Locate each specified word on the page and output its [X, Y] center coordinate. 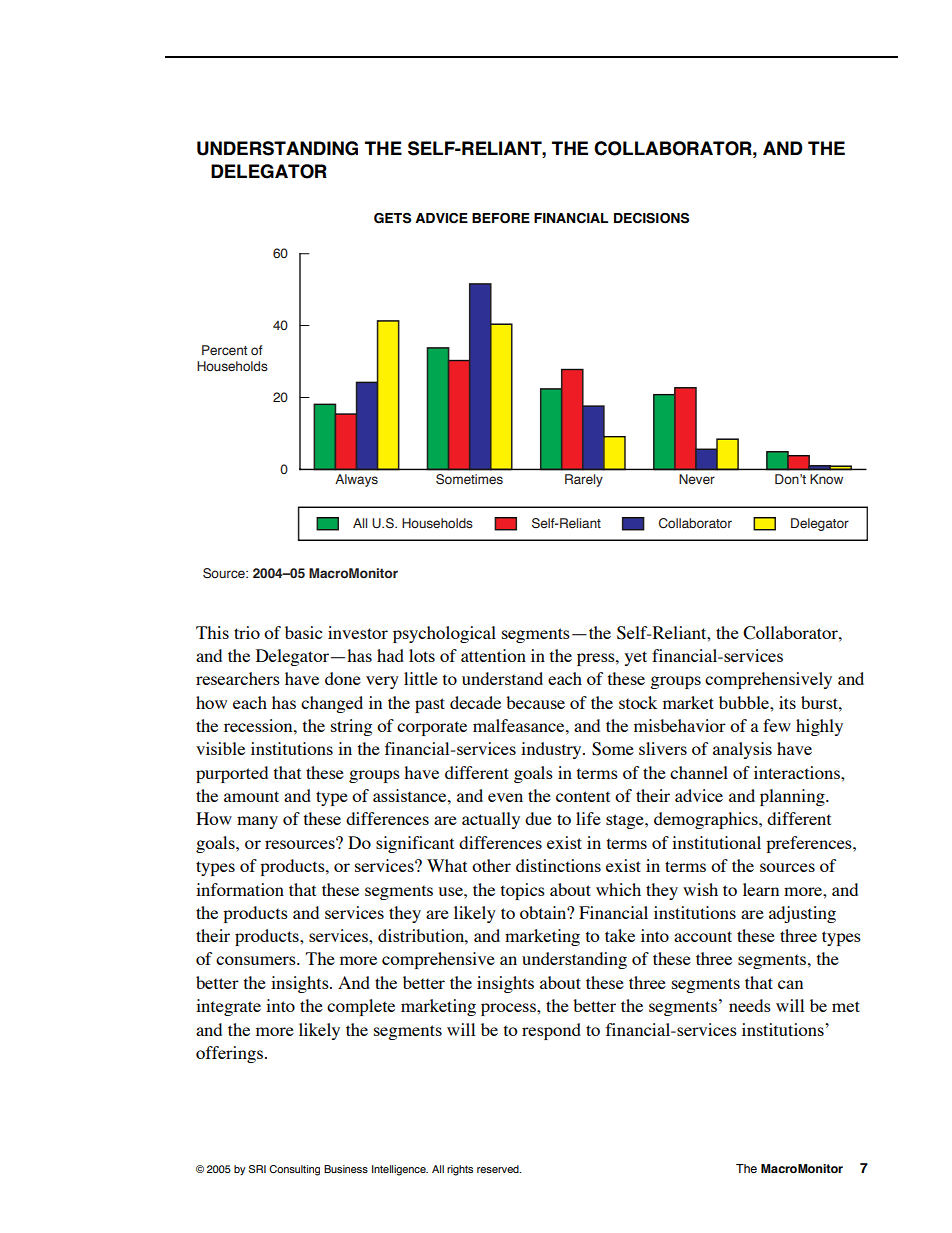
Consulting [294, 1170]
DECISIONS [651, 218]
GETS [392, 218]
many [257, 822]
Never [697, 479]
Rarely [584, 480]
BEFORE [501, 218]
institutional [716, 842]
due [538, 818]
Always [356, 480]
